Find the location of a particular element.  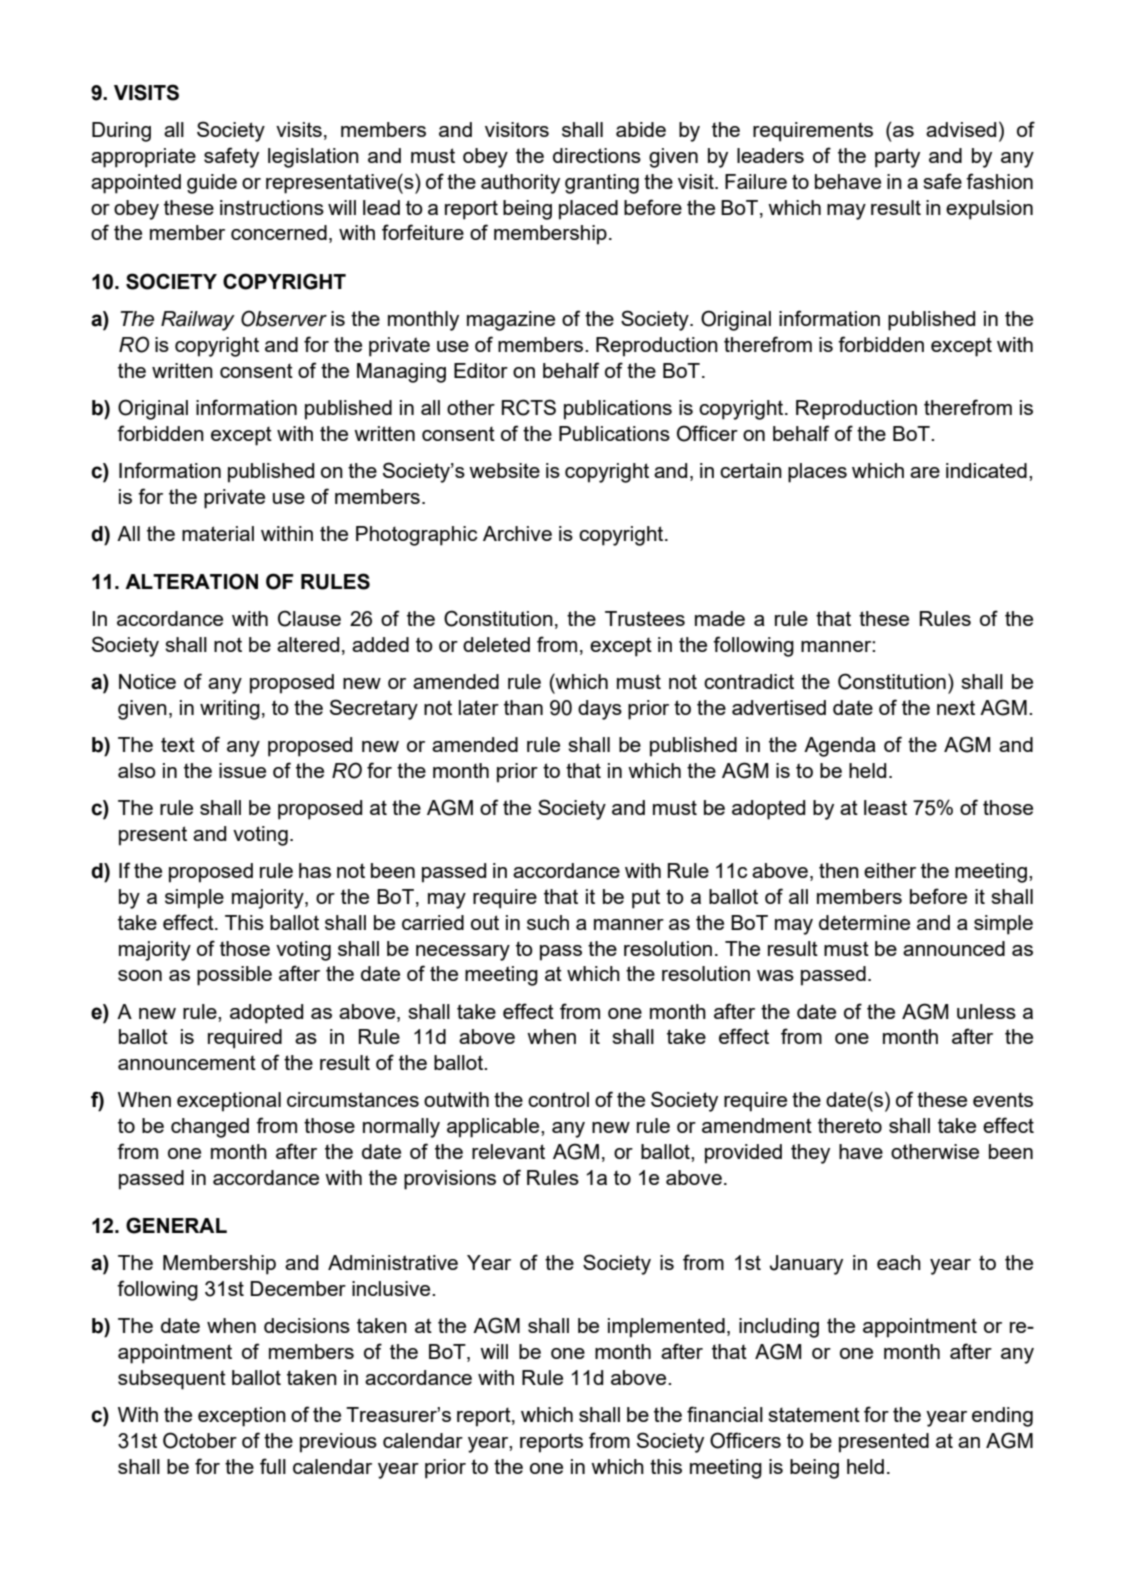

financial is located at coordinates (725, 1414).
